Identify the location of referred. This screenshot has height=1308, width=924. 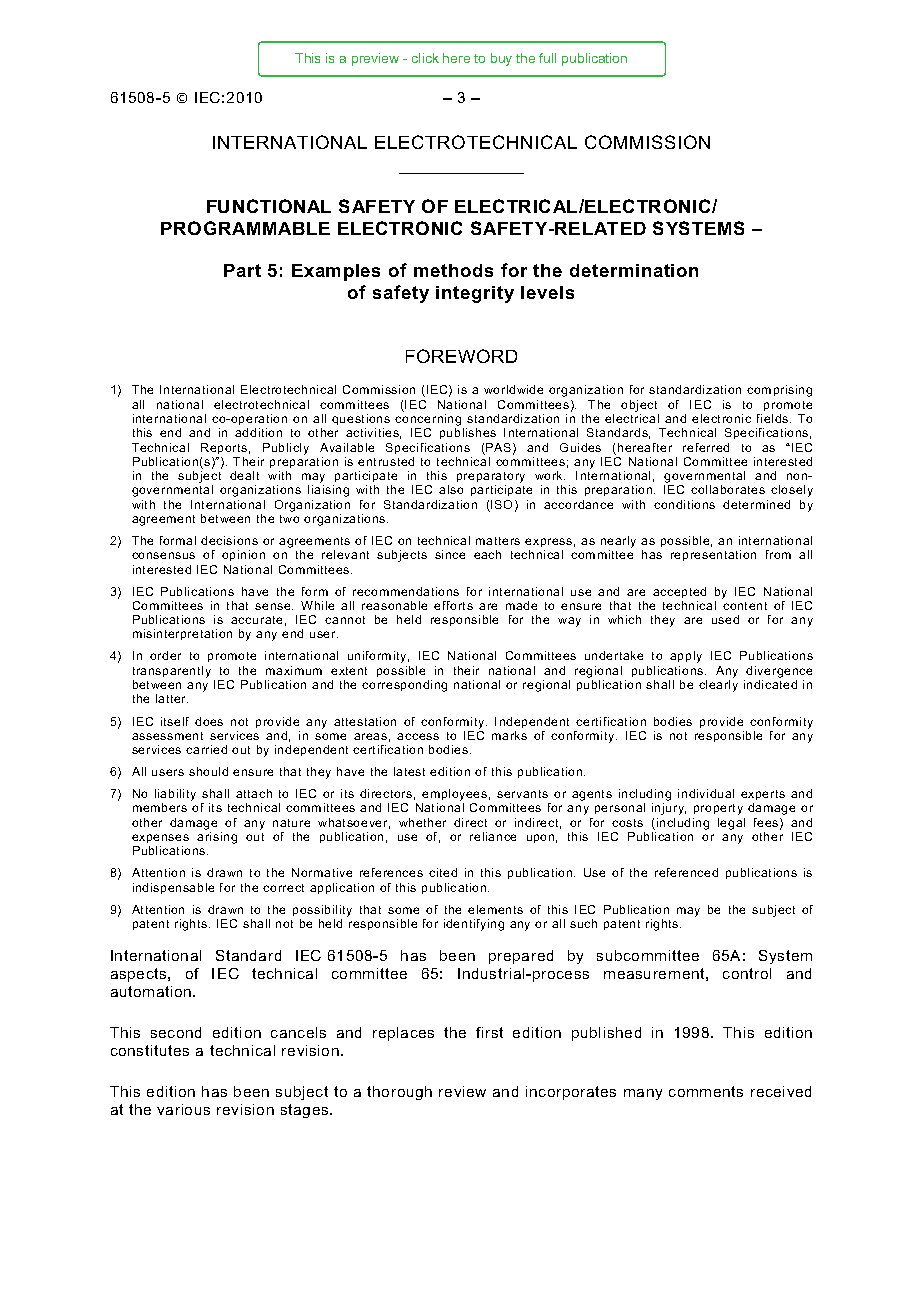
(706, 447).
